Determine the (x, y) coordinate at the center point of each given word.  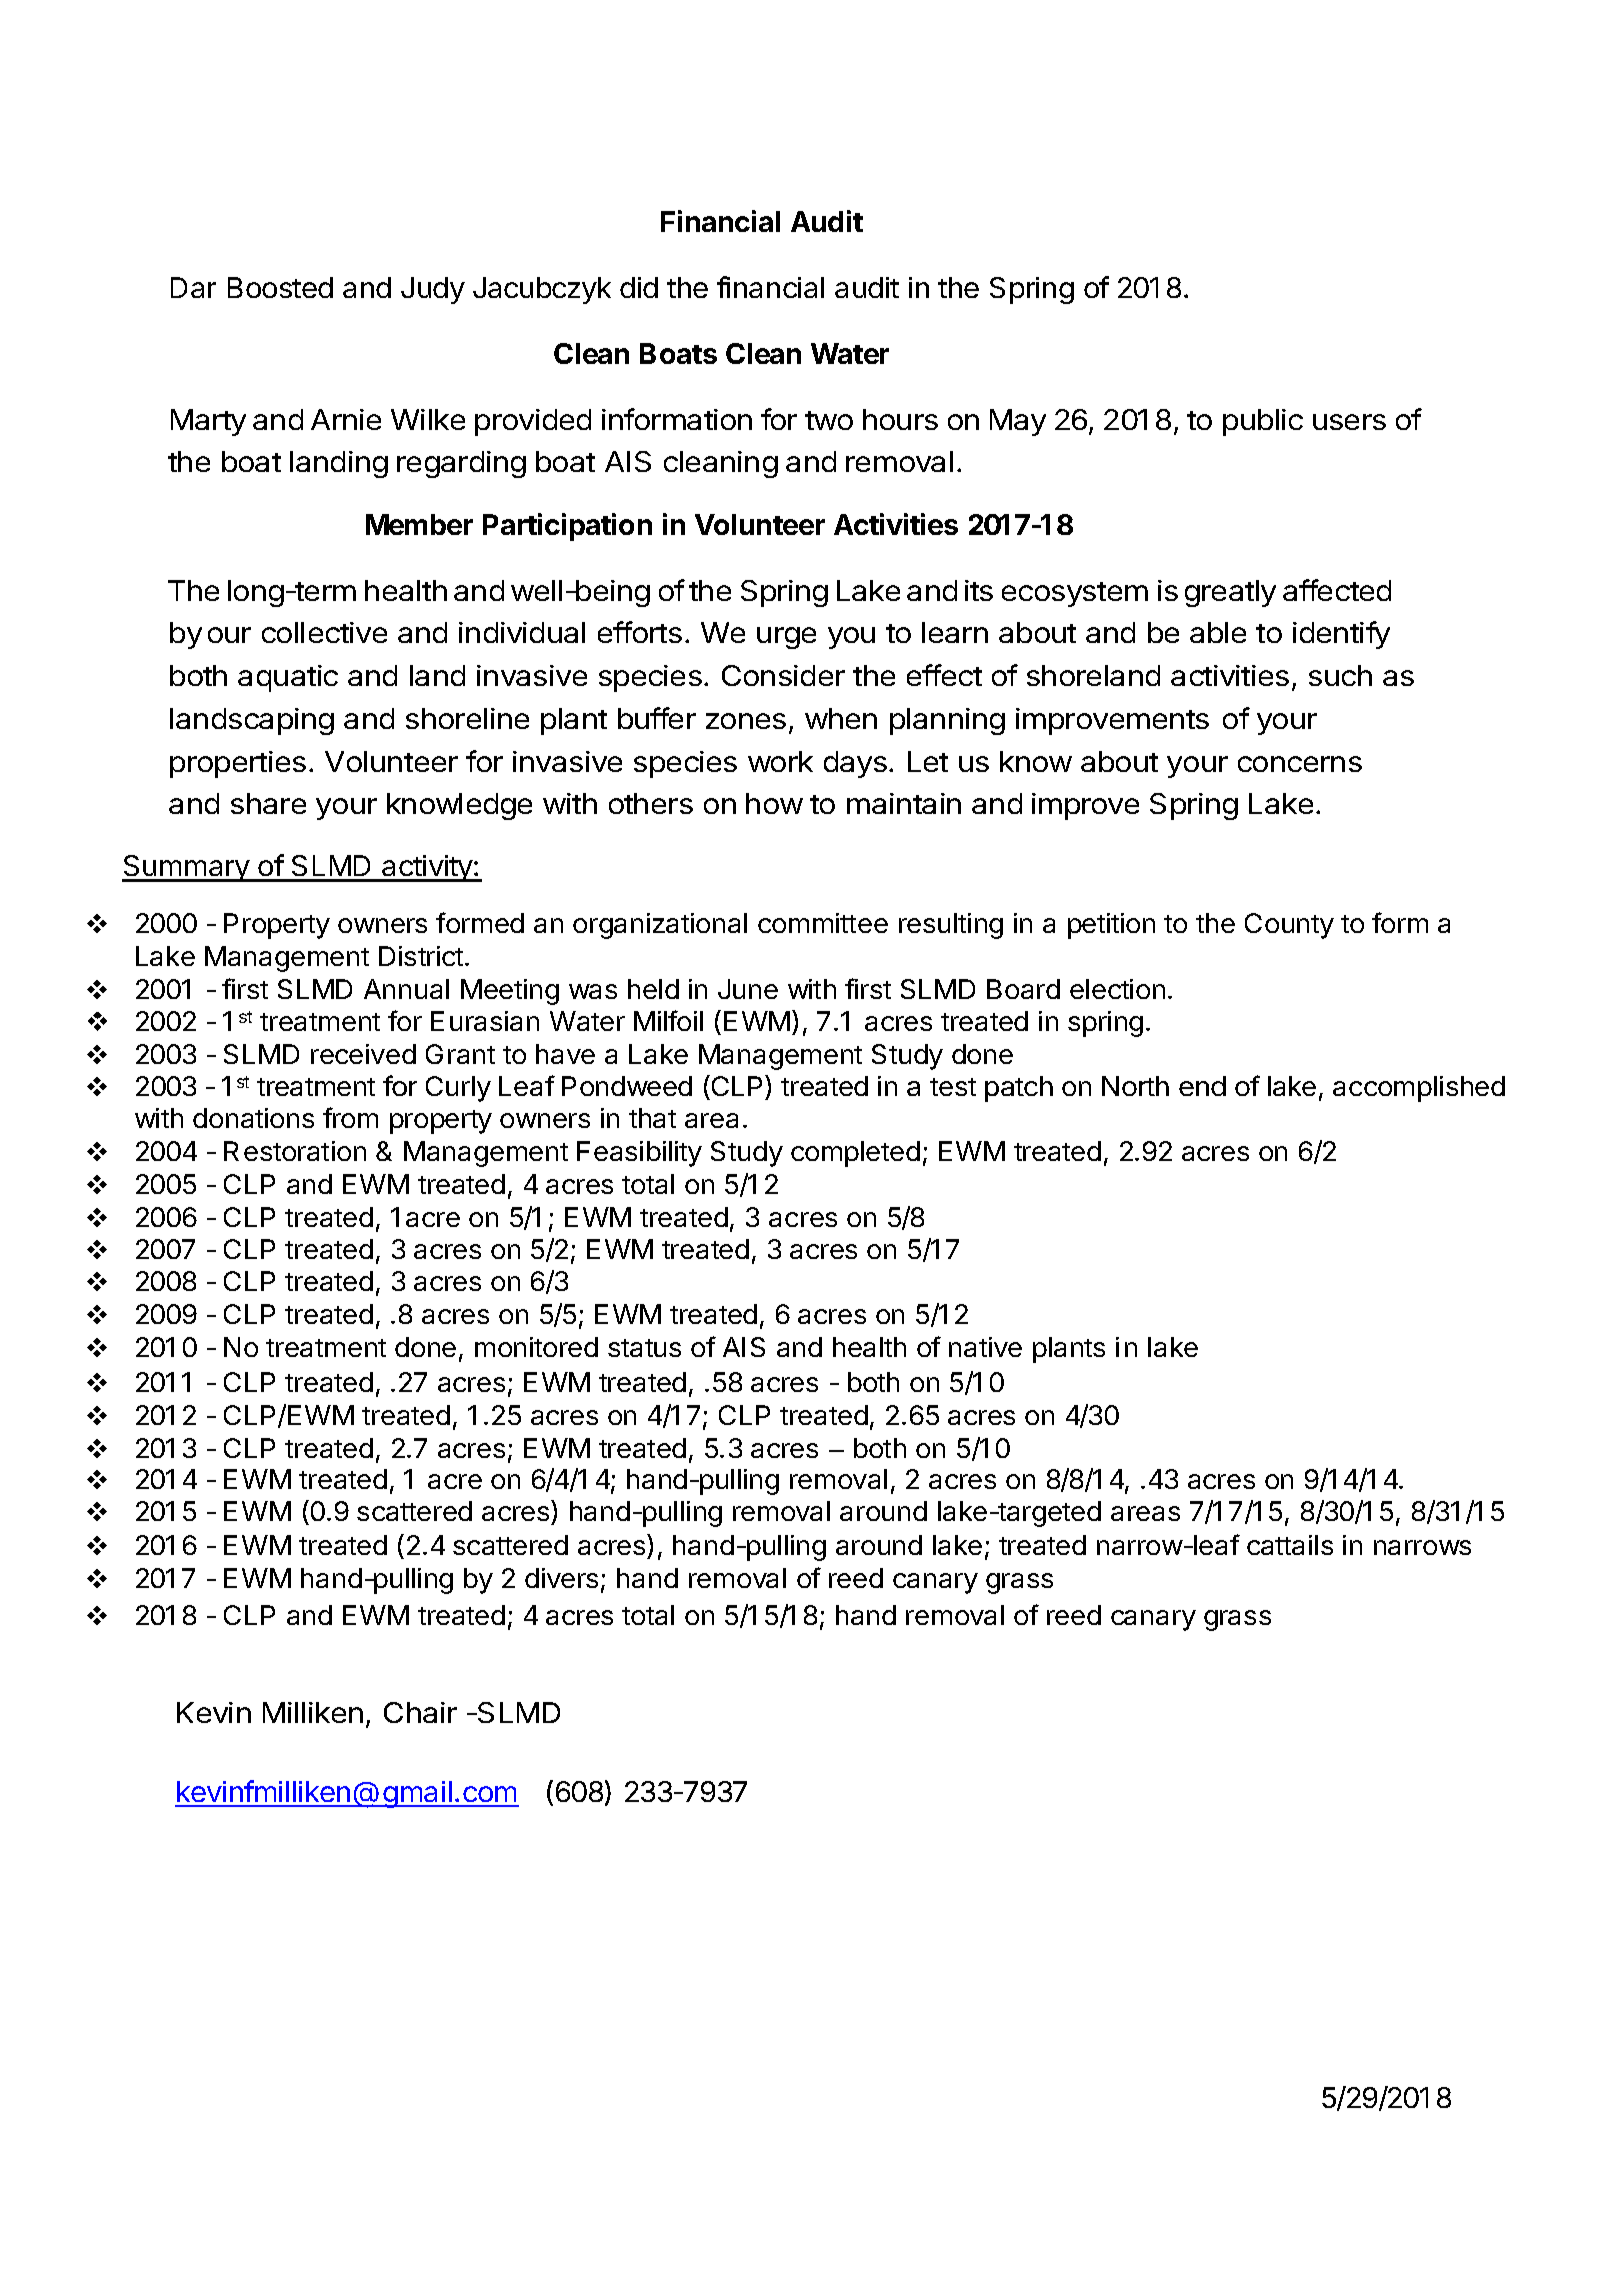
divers (561, 1578)
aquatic (288, 678)
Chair (420, 1712)
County (1289, 926)
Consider (783, 675)
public (1263, 422)
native (985, 1347)
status (644, 1348)
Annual (406, 989)
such (1340, 675)
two (829, 420)
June (748, 989)
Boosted (280, 287)
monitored (536, 1347)
